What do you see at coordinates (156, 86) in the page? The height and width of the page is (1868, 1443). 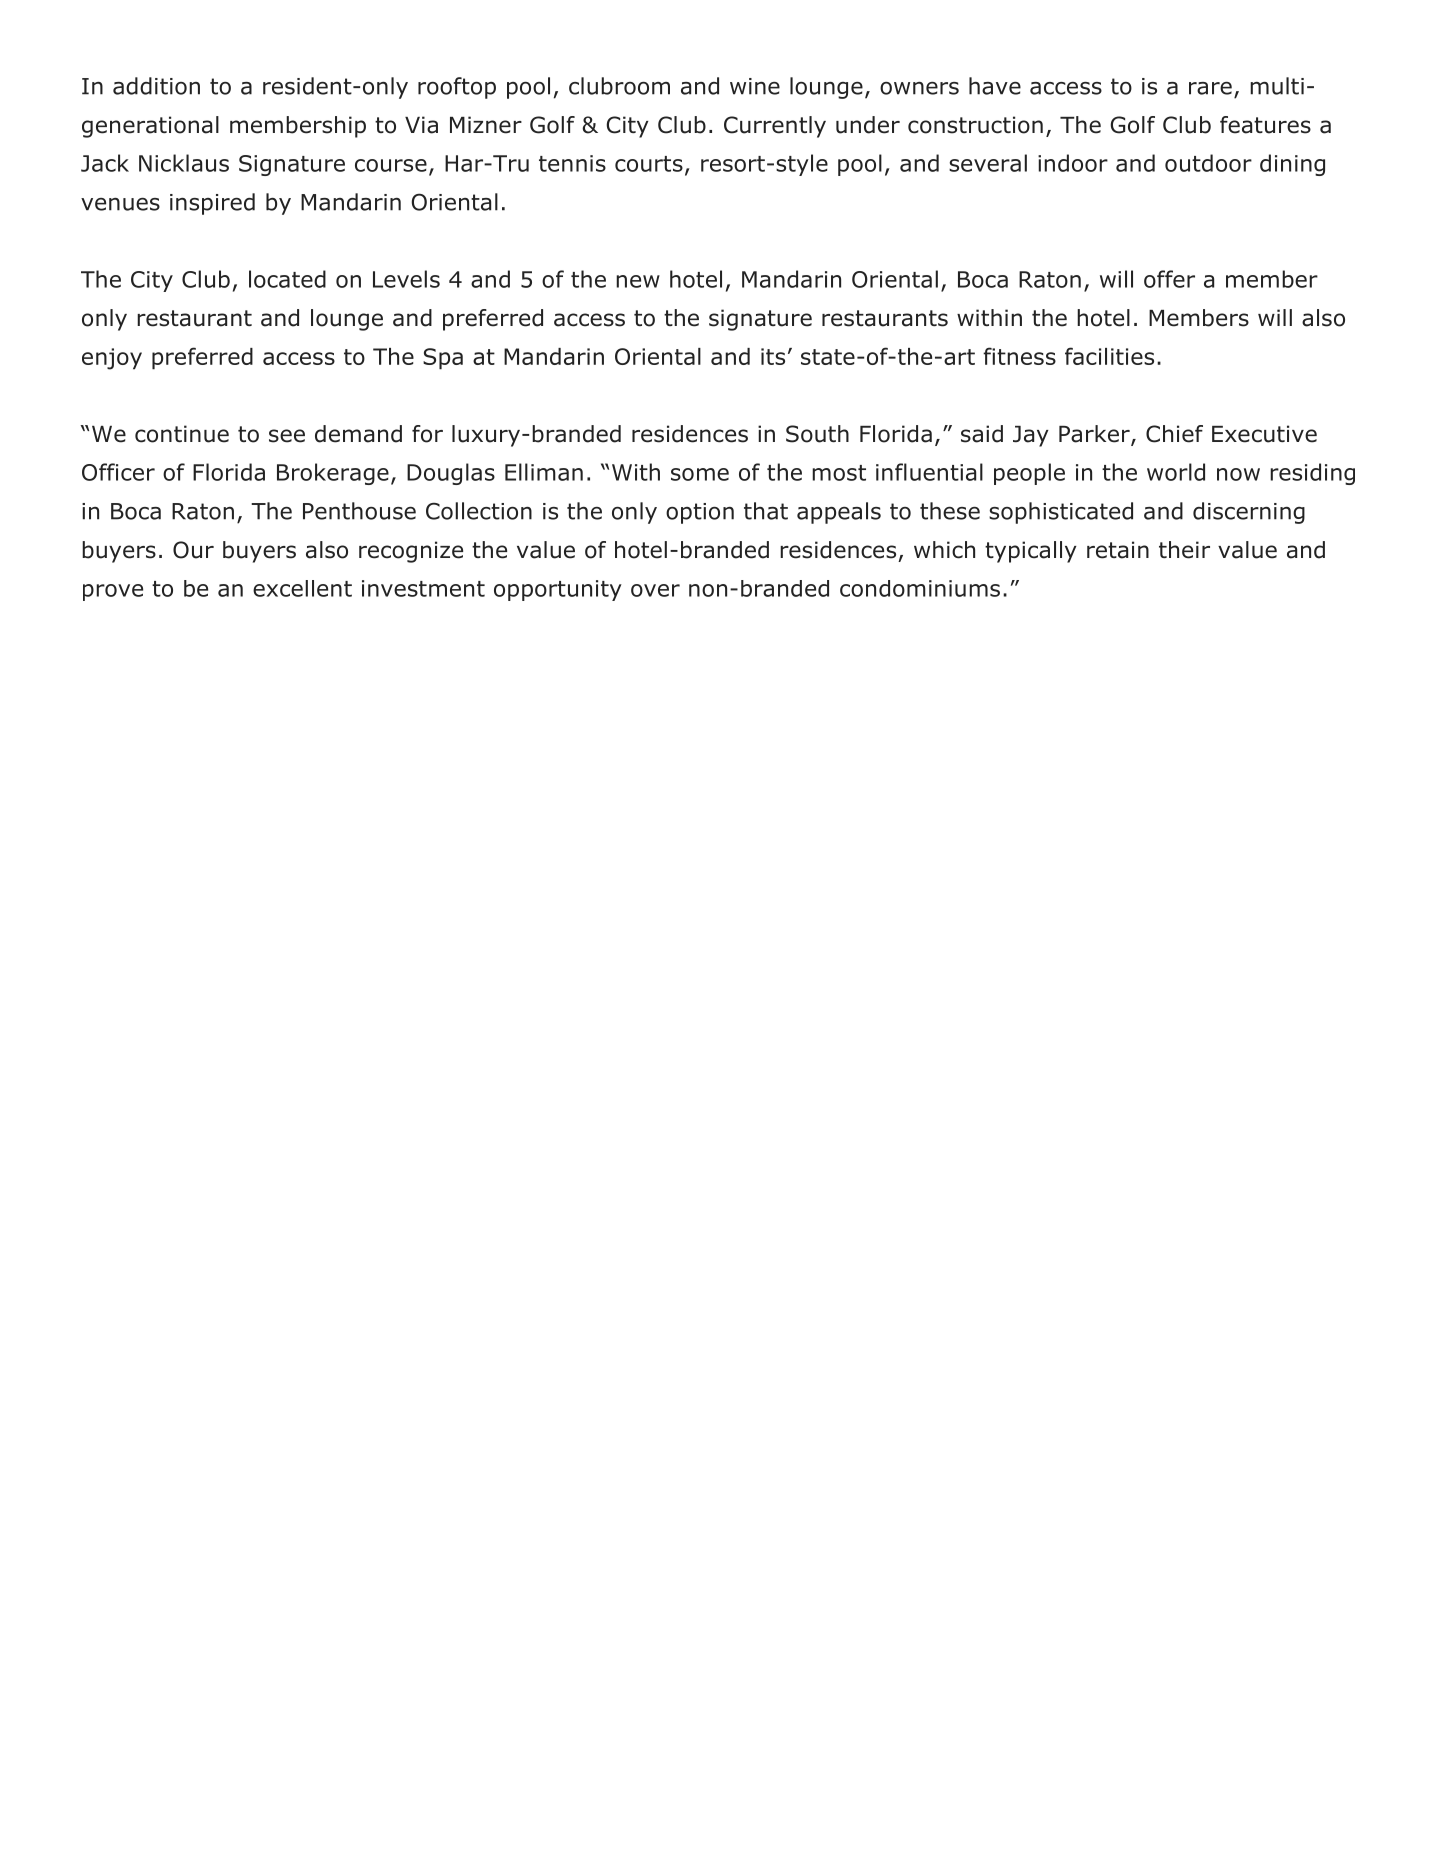 I see `addition` at bounding box center [156, 86].
